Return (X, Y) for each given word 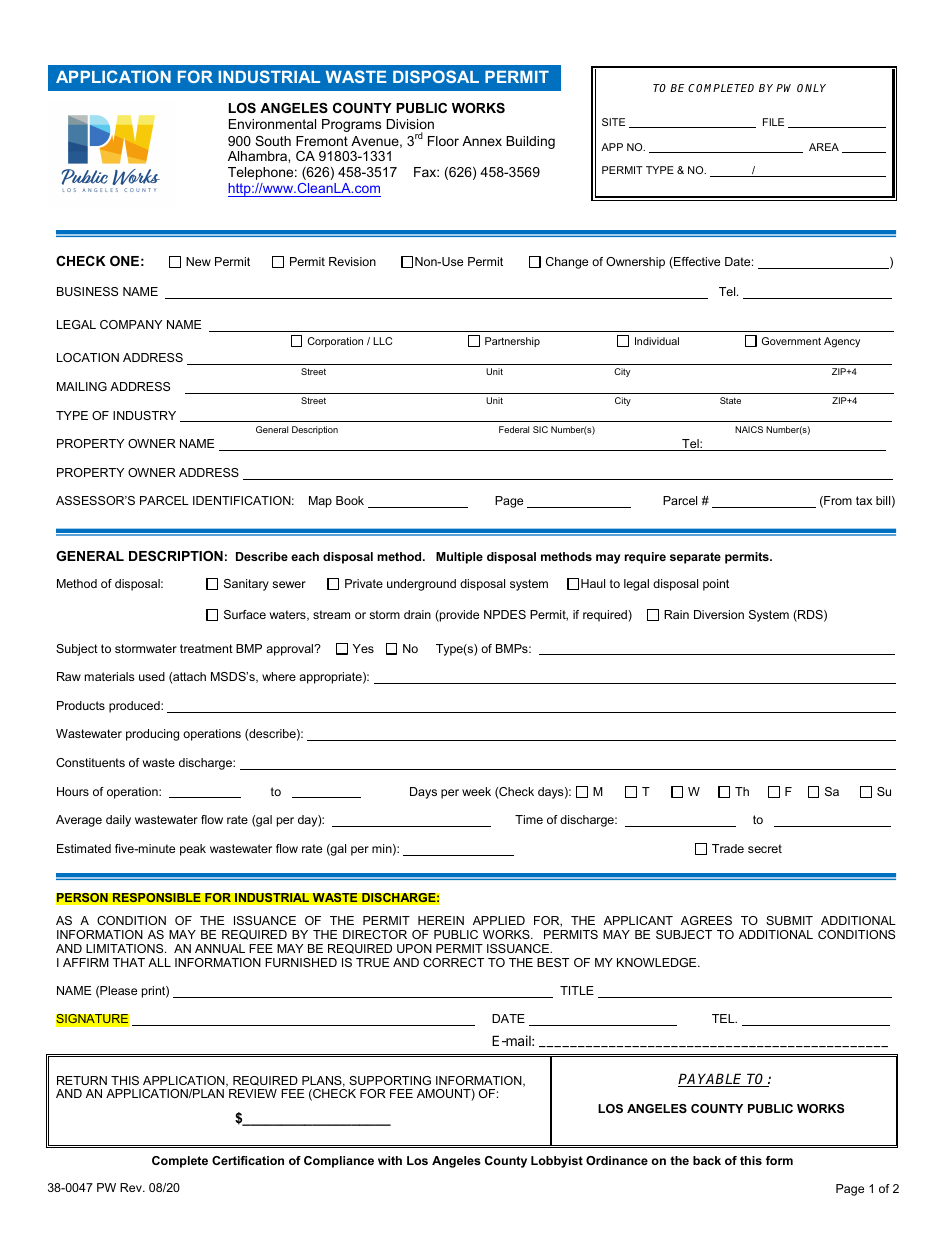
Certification (248, 1160)
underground (421, 585)
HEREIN (441, 920)
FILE (773, 122)
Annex (482, 141)
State (730, 400)
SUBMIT (789, 920)
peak (193, 850)
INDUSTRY (144, 415)
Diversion (719, 614)
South (273, 141)
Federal (514, 429)
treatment (206, 648)
